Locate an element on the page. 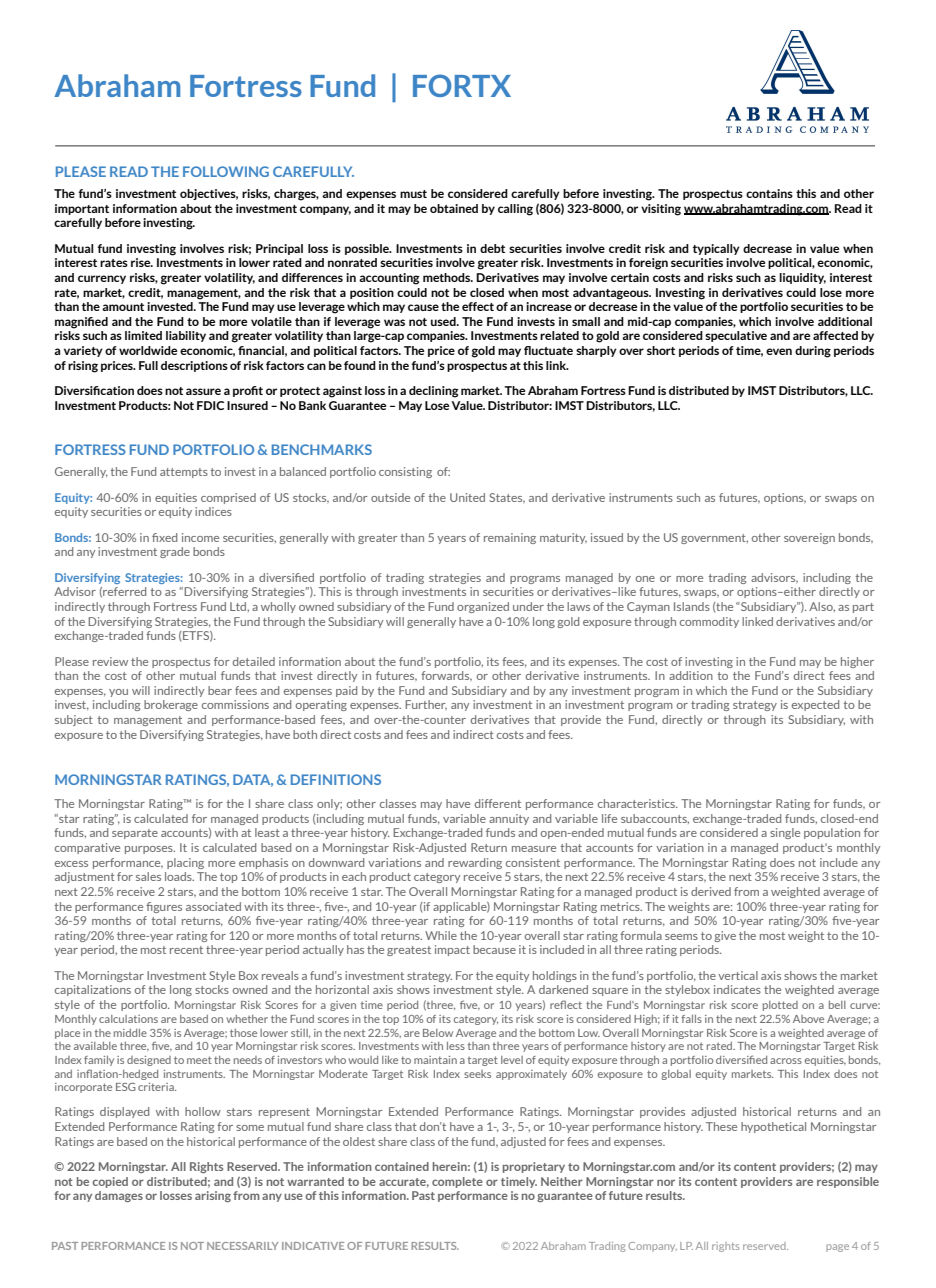 Image resolution: width=936 pixels, height=1288 pixels. obtained is located at coordinates (454, 208).
